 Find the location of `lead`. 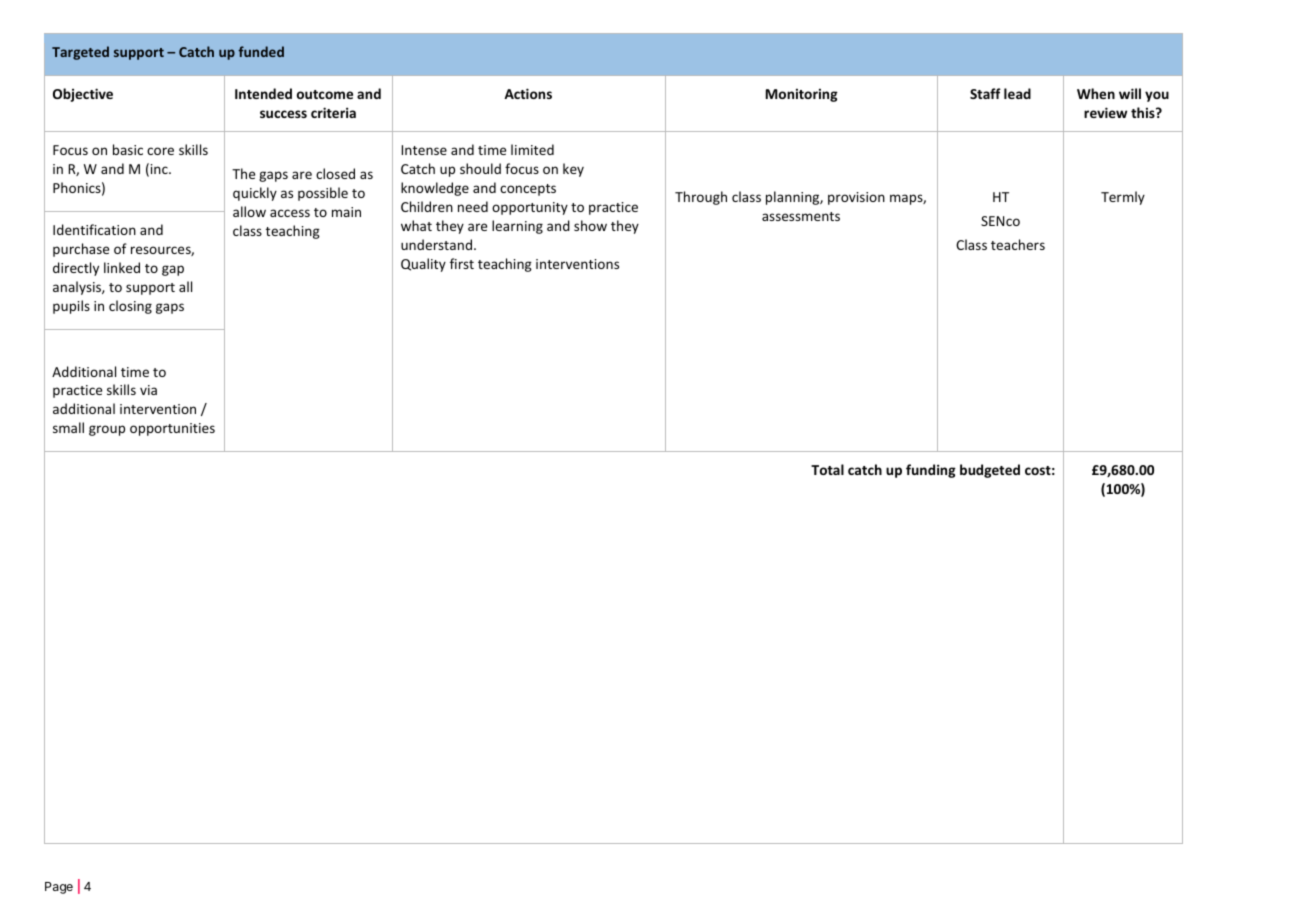

lead is located at coordinates (1017, 93).
